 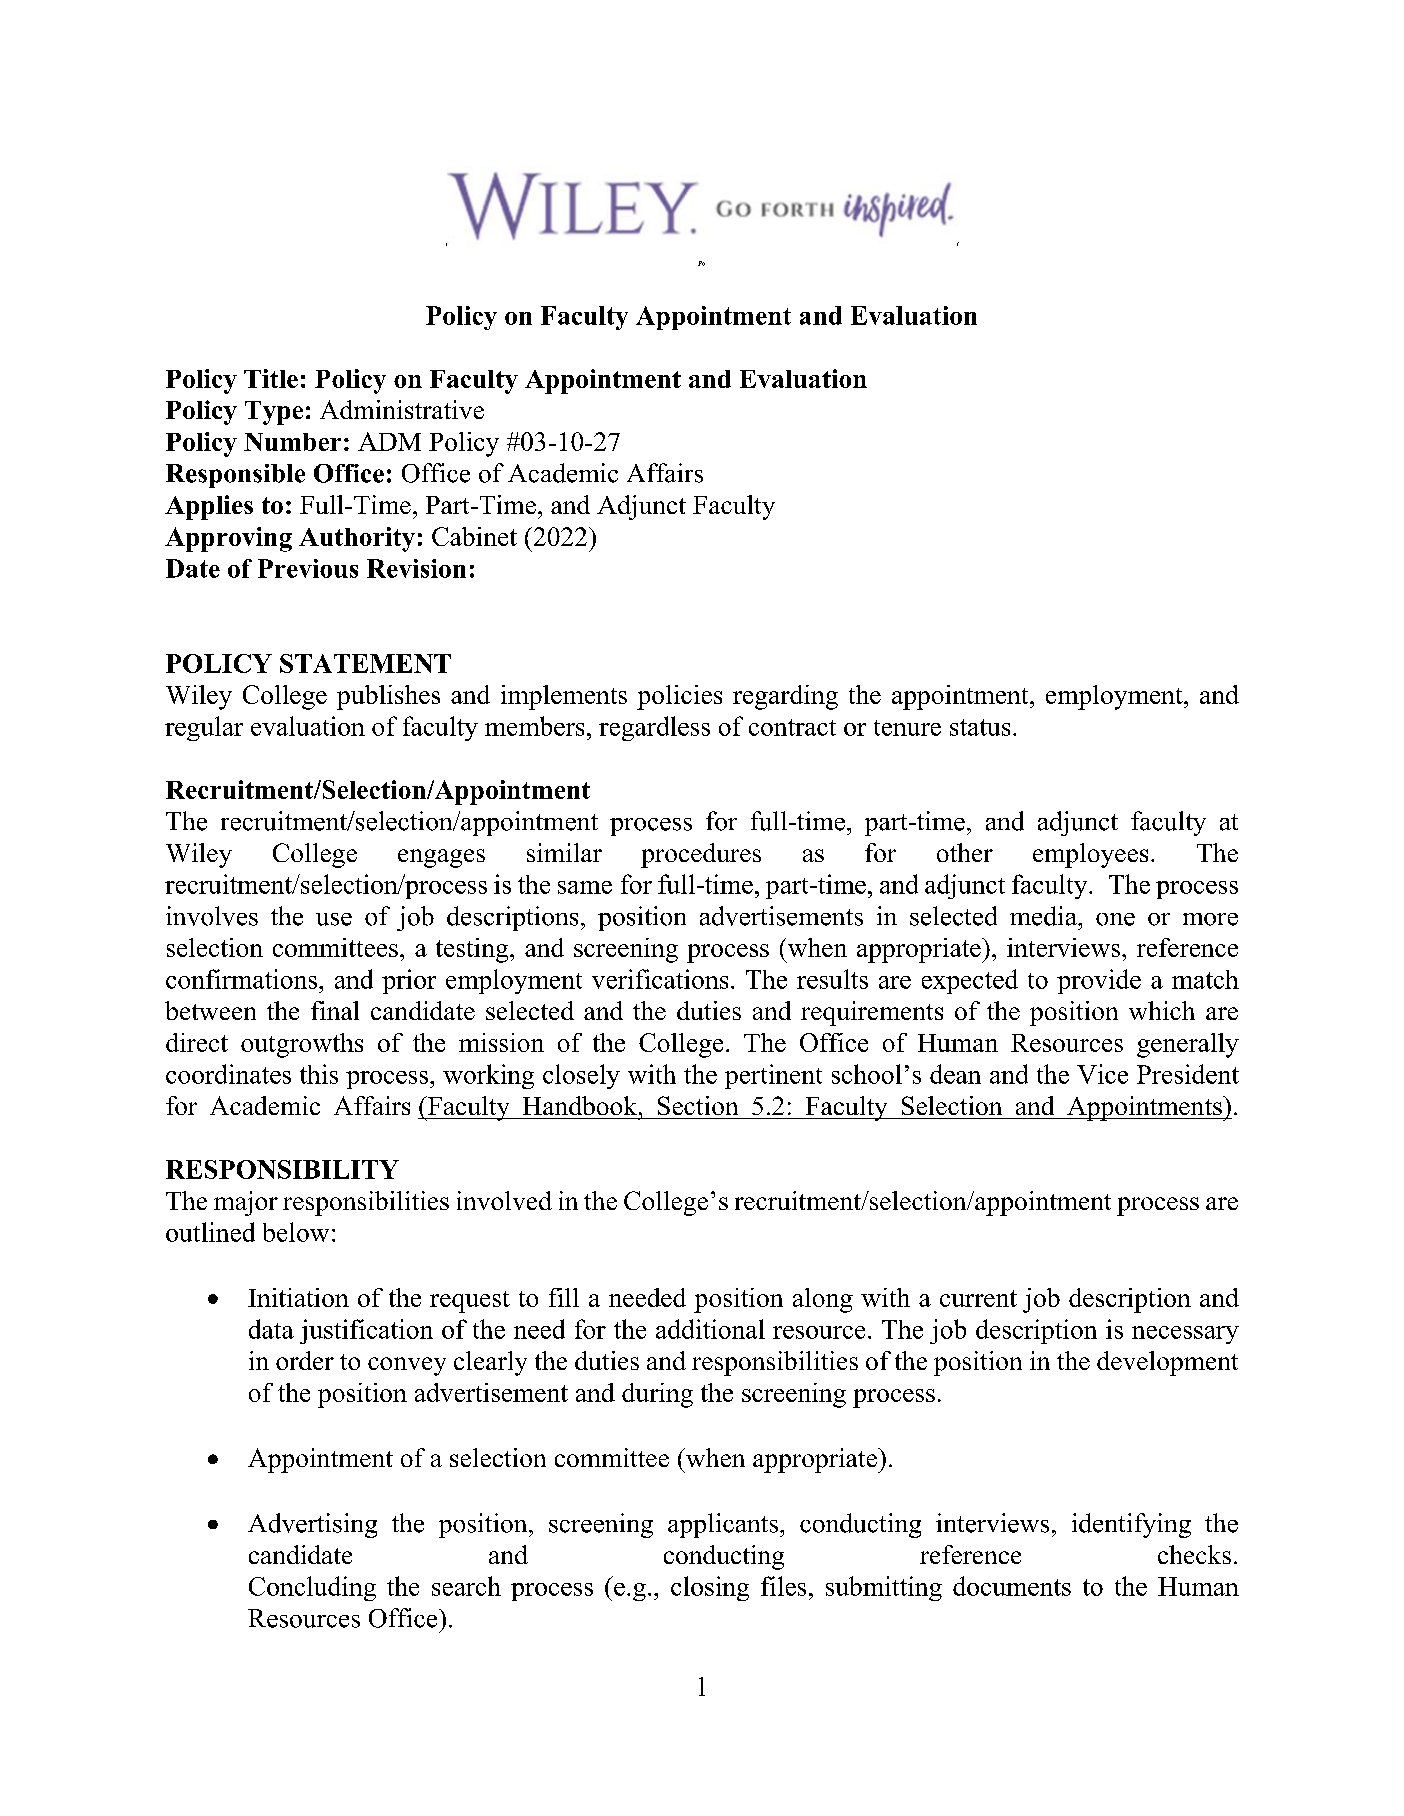 What do you see at coordinates (660, 979) in the screenshot?
I see `verifications` at bounding box center [660, 979].
